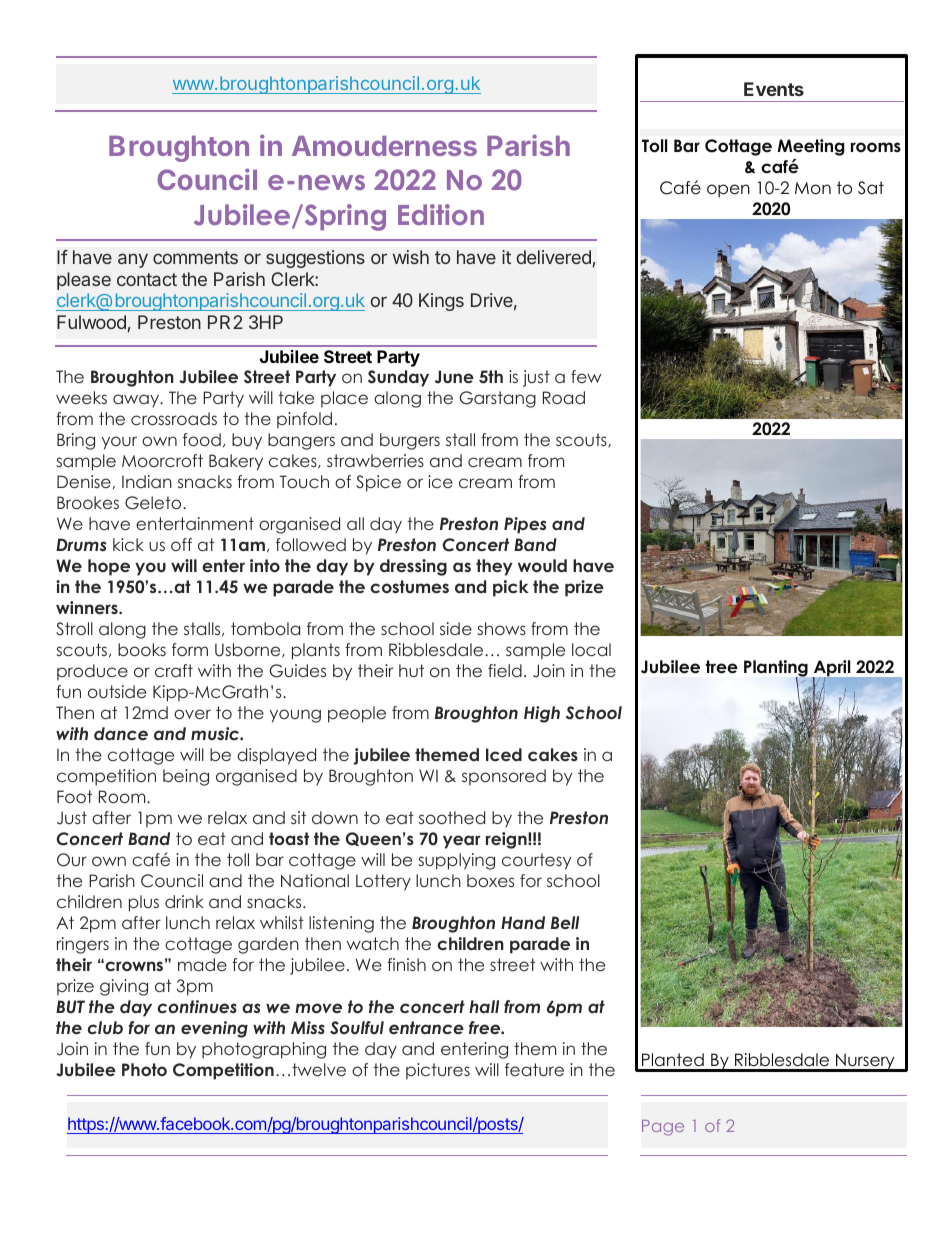 The height and width of the screenshot is (1233, 952). What do you see at coordinates (438, 1071) in the screenshot?
I see `pictures` at bounding box center [438, 1071].
